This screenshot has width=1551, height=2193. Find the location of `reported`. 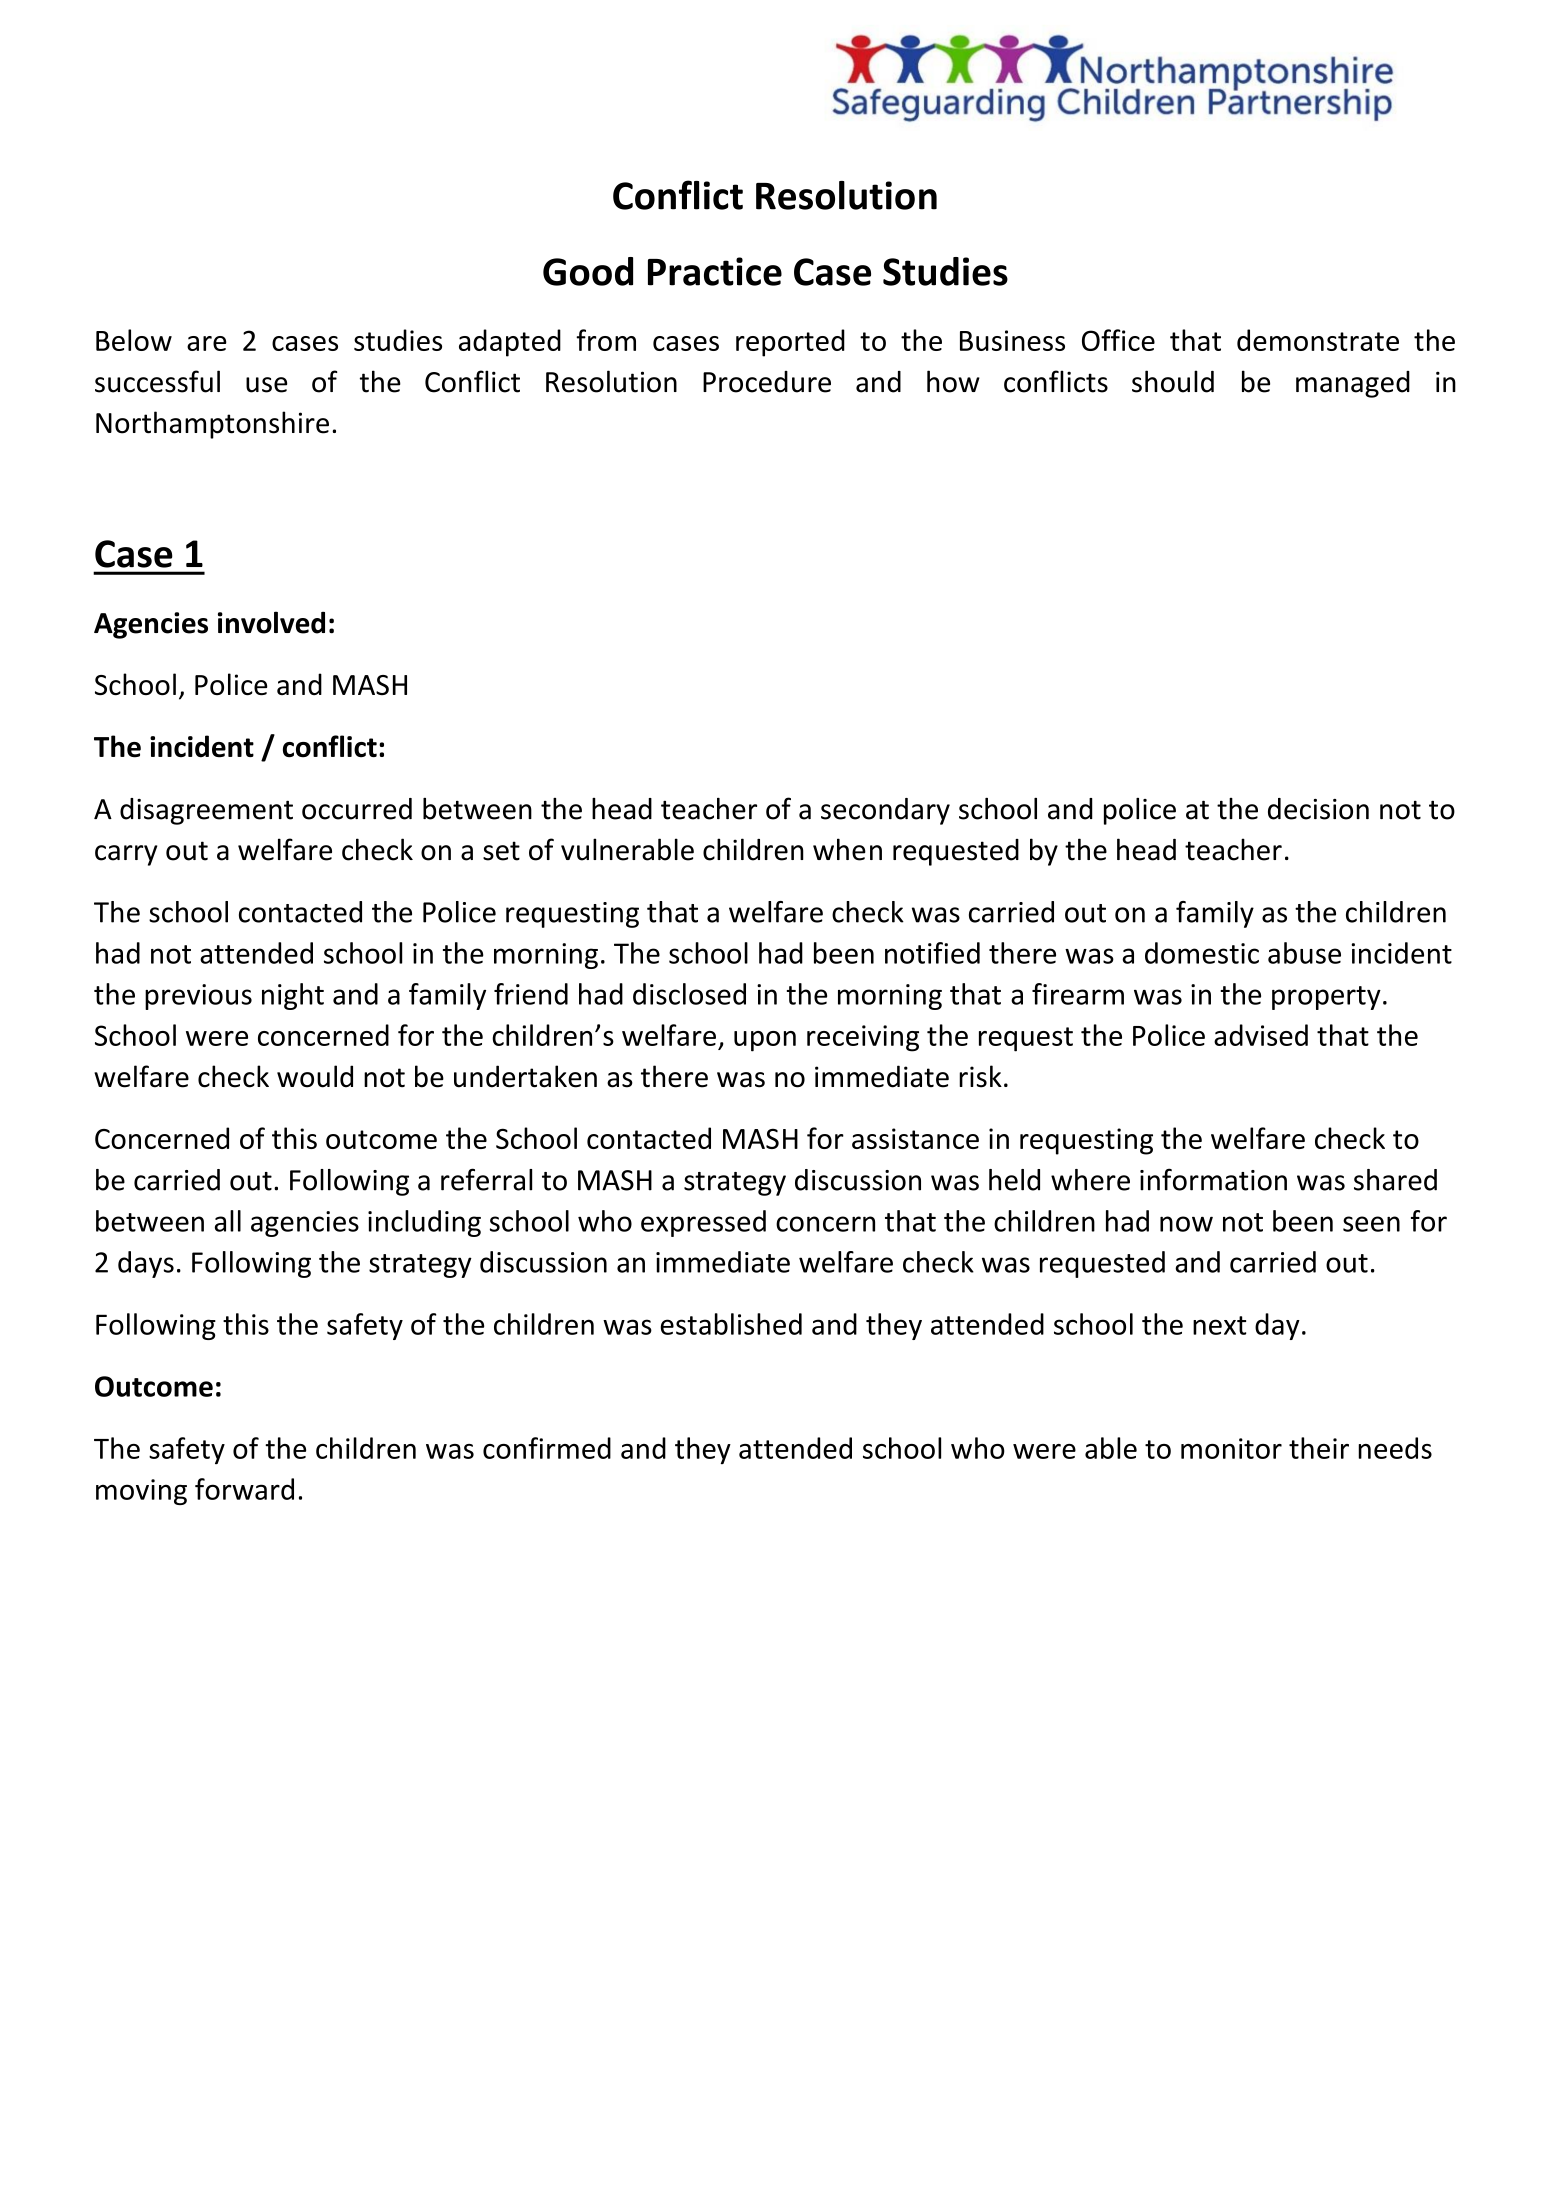

reported is located at coordinates (790, 343).
